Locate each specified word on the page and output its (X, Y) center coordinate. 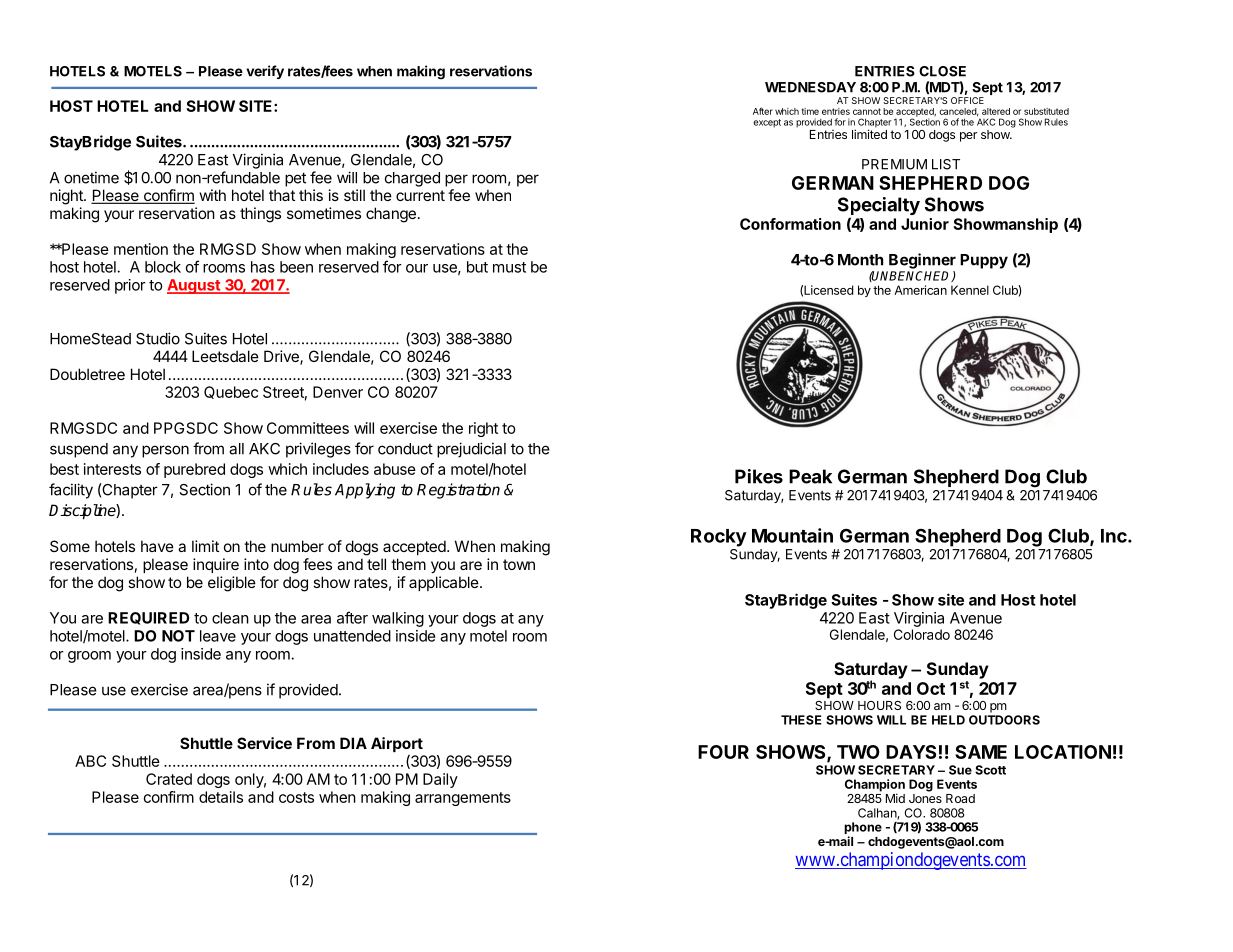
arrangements (463, 799)
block (163, 267)
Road (960, 798)
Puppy (984, 261)
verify (265, 72)
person (165, 451)
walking (398, 619)
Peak (810, 476)
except (767, 123)
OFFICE (967, 100)
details (221, 797)
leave (218, 636)
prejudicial (471, 450)
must (509, 267)
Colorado (922, 634)
